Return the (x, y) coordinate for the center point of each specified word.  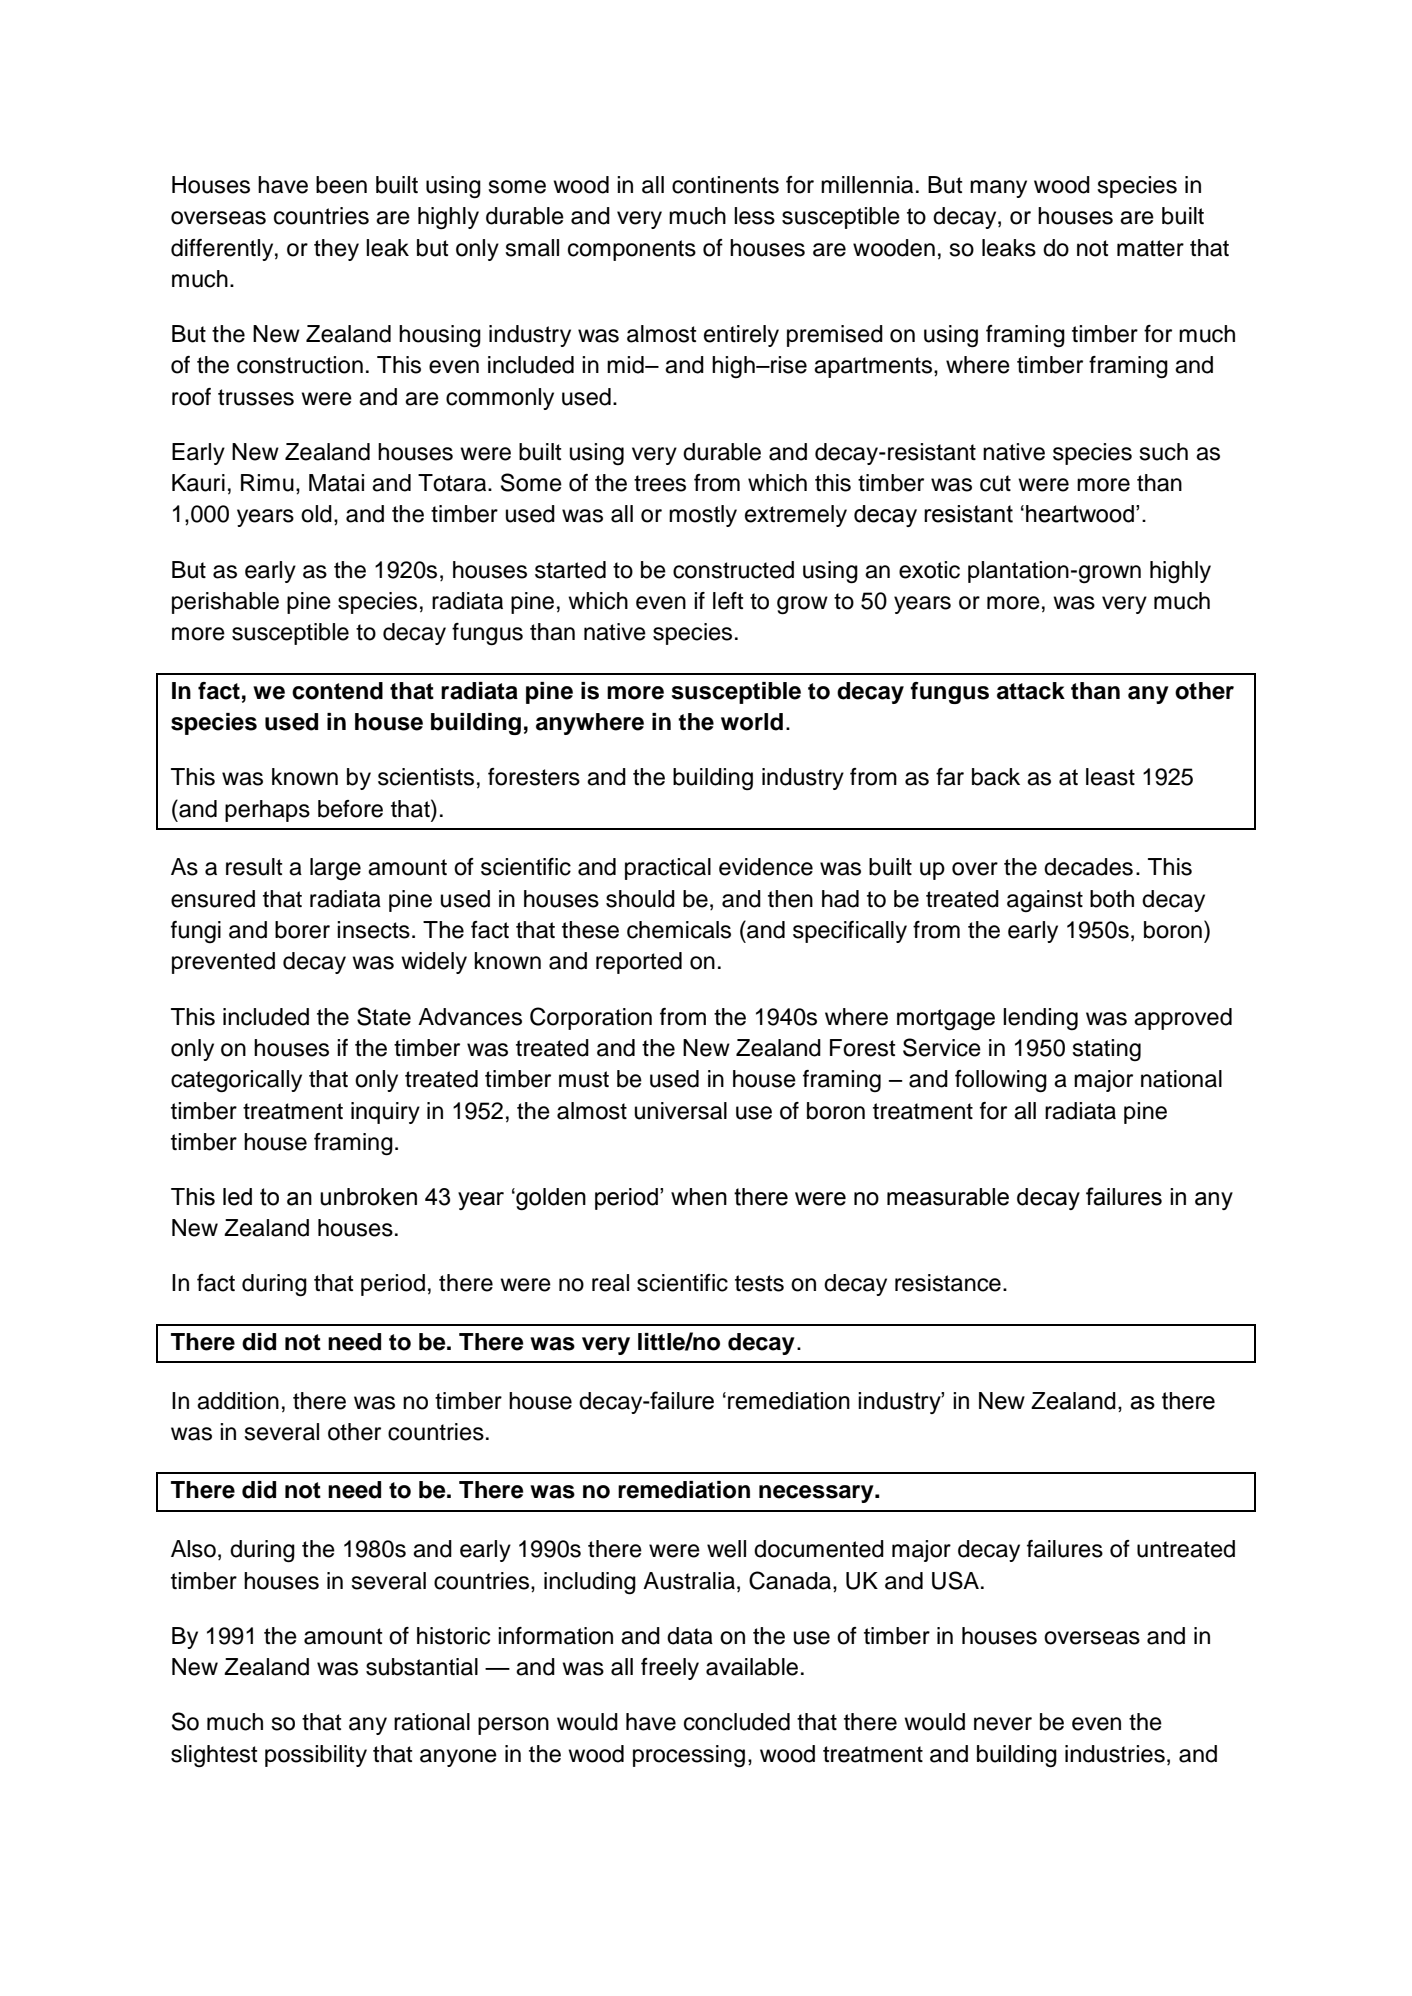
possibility (316, 1756)
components (632, 250)
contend (337, 691)
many (998, 189)
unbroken (368, 1197)
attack (1031, 691)
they (336, 250)
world (752, 722)
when (699, 1197)
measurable (948, 1197)
